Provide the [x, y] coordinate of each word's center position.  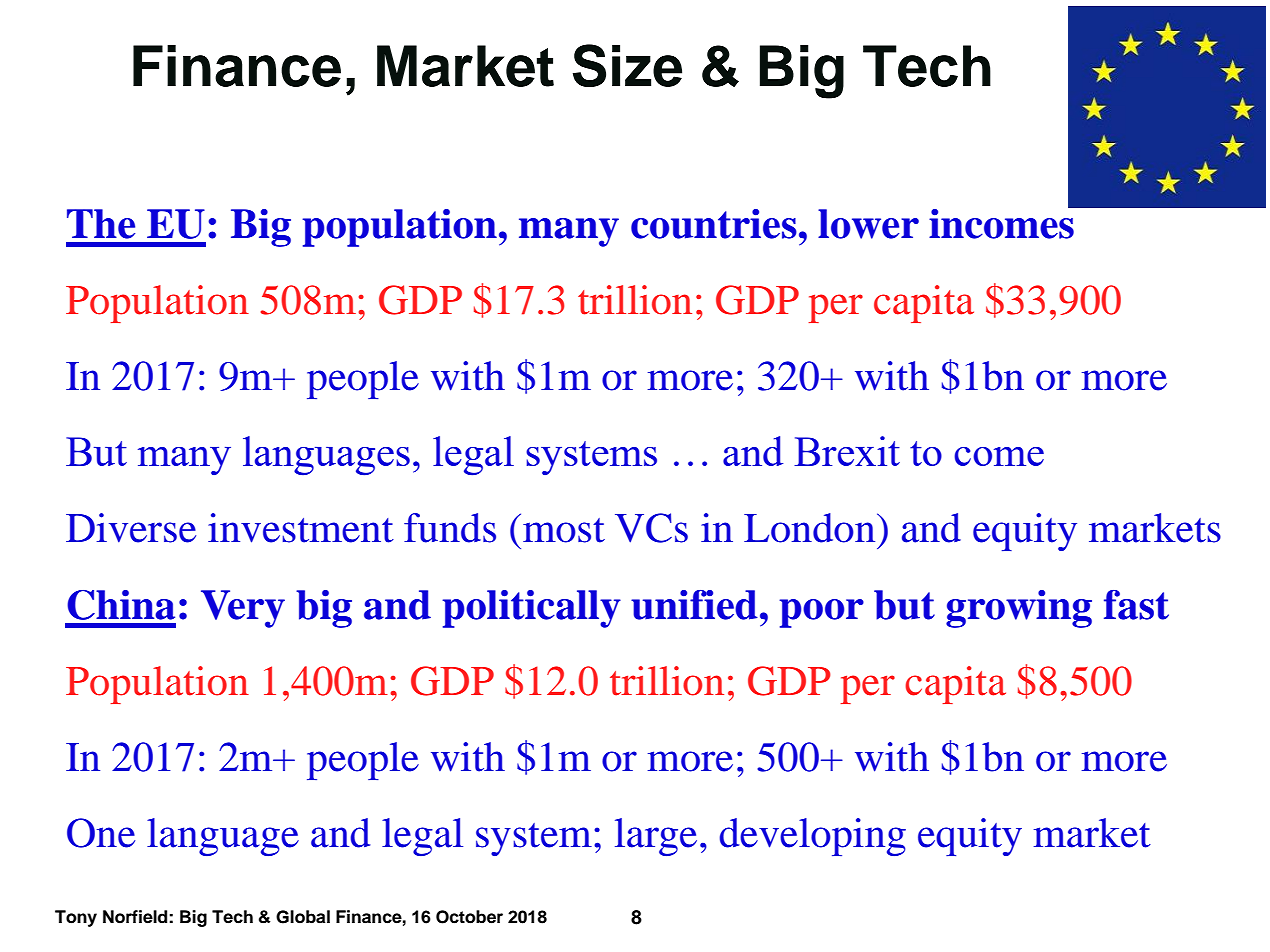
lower [868, 224]
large [656, 837]
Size [627, 65]
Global [303, 917]
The [101, 224]
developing [813, 837]
